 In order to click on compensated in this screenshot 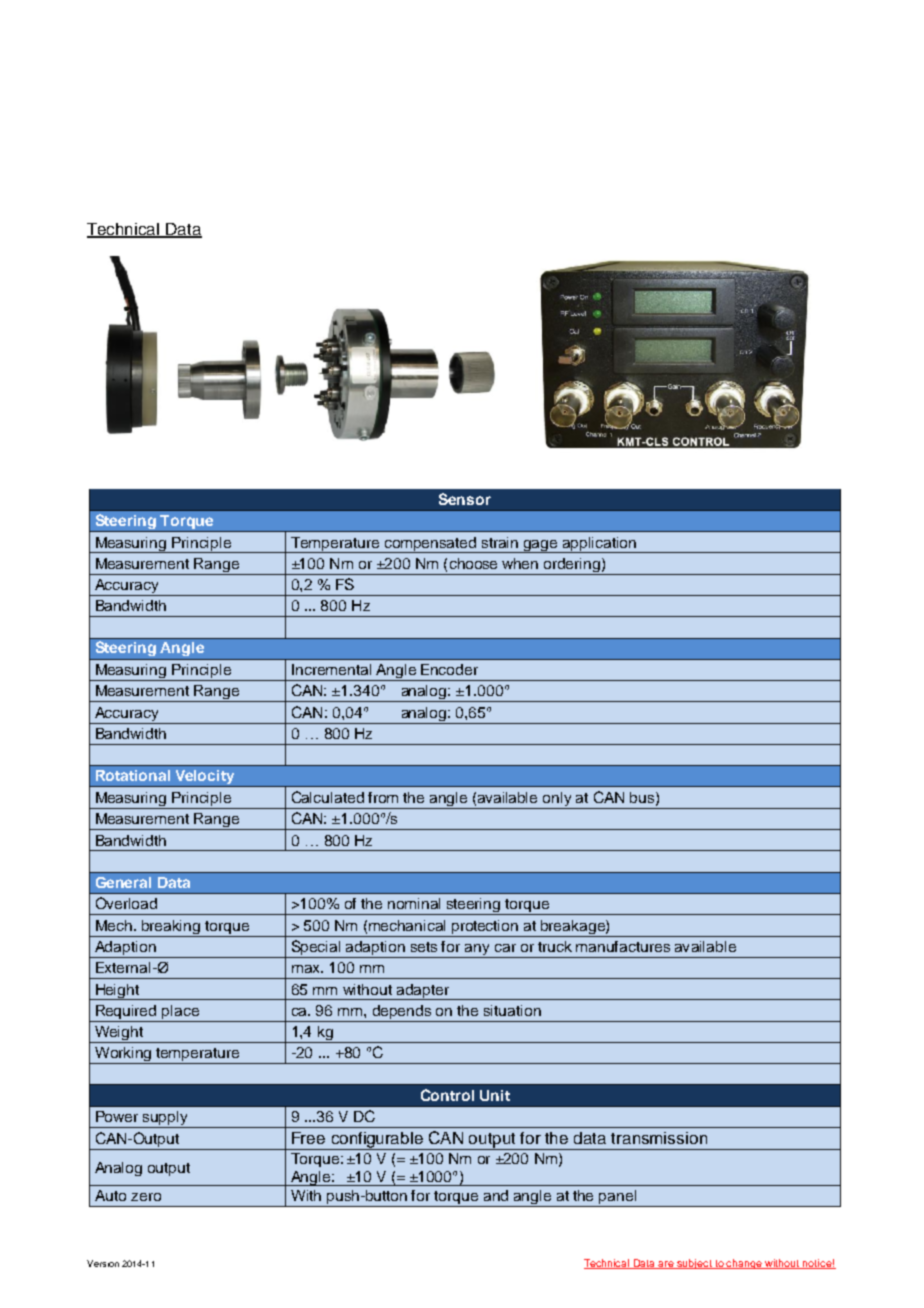, I will do `click(430, 545)`.
